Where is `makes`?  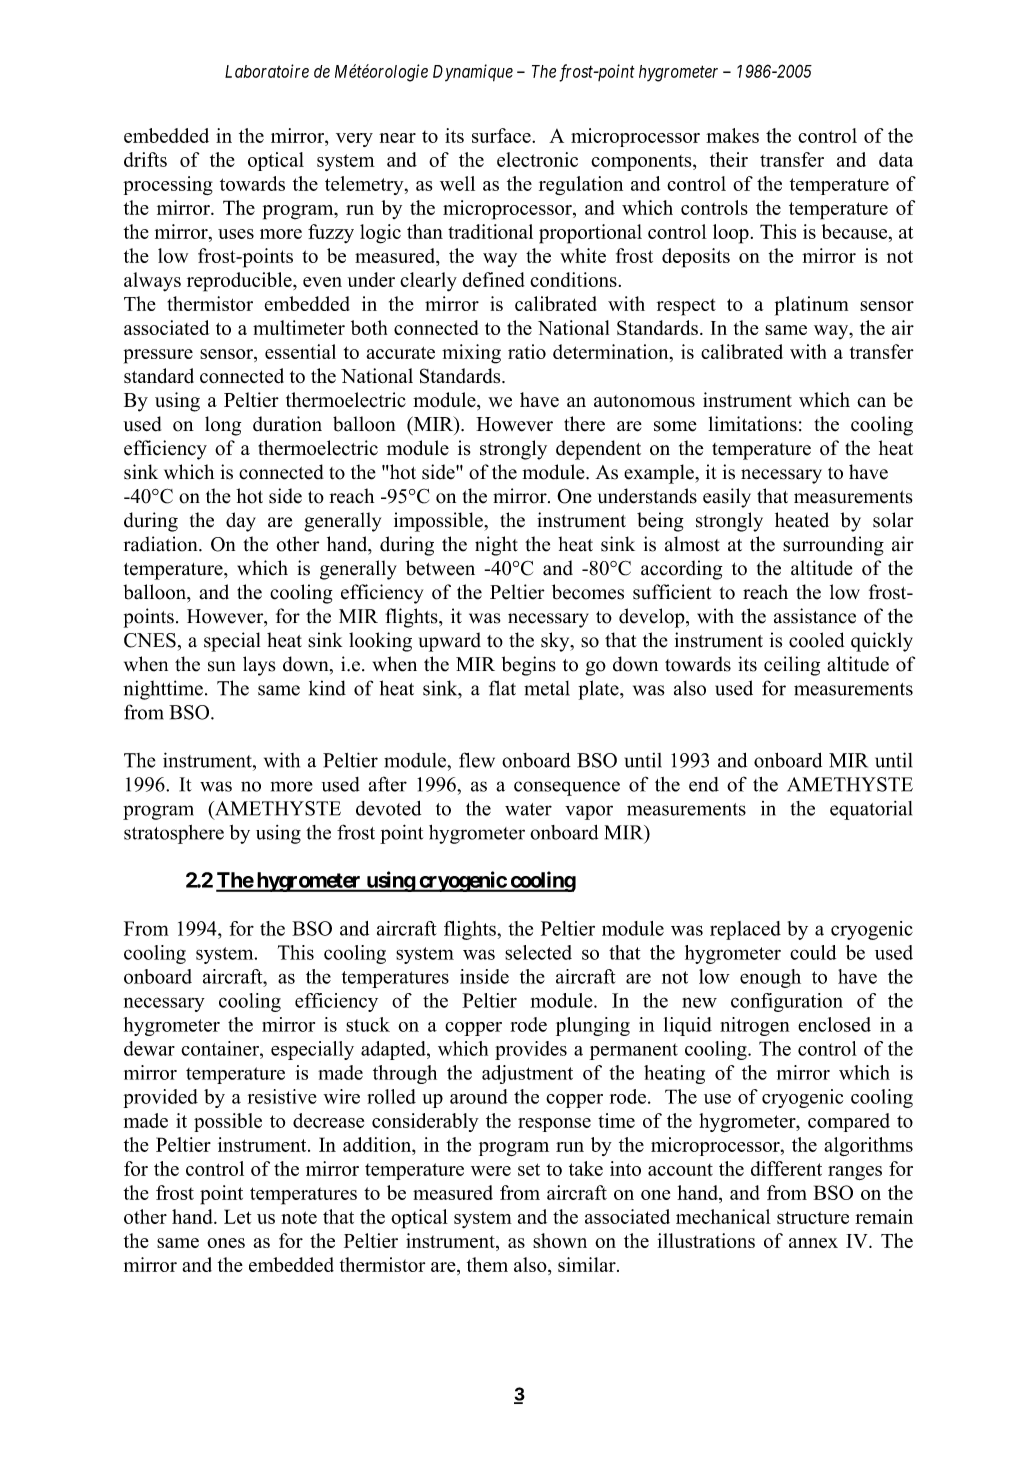 makes is located at coordinates (732, 135).
